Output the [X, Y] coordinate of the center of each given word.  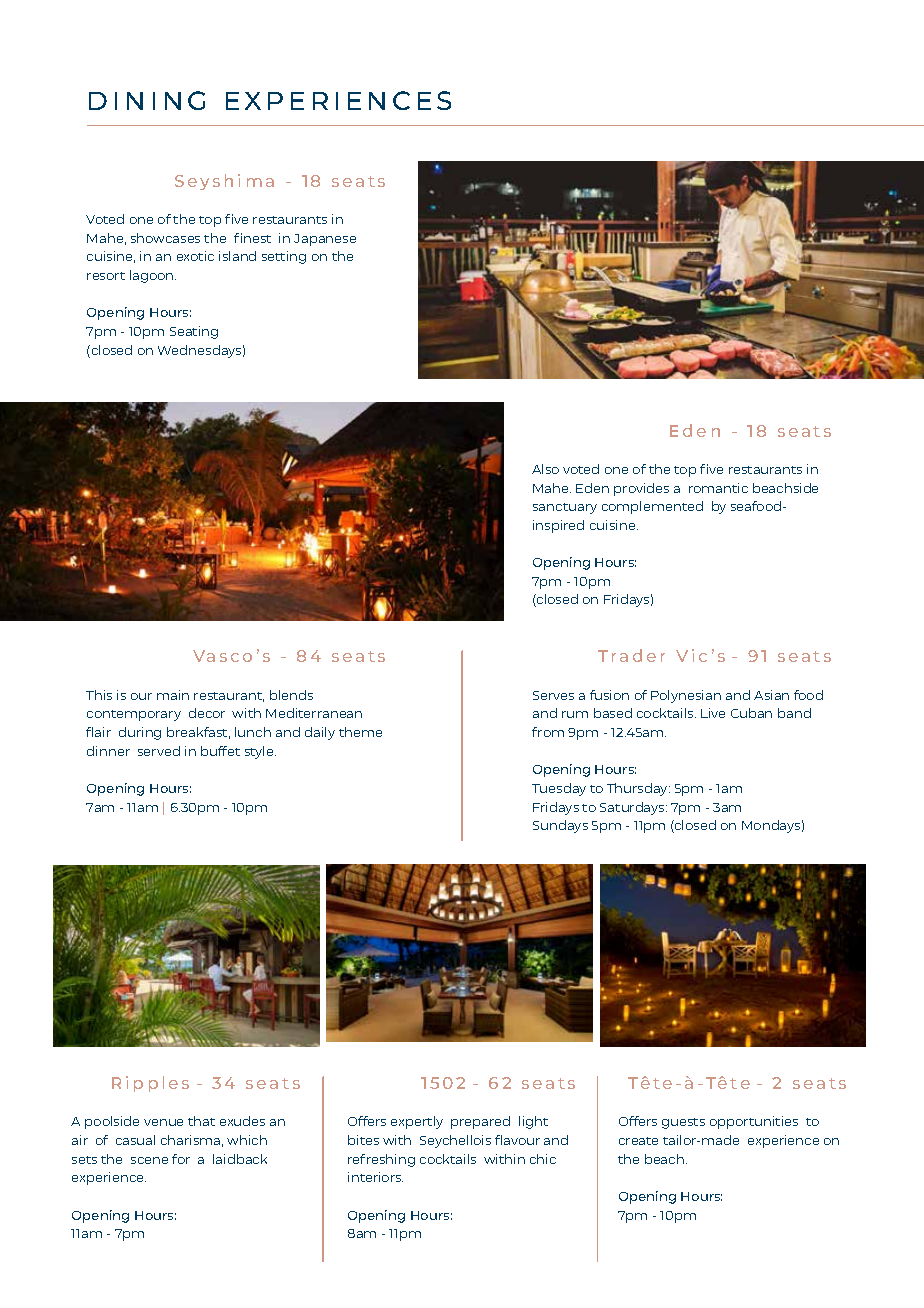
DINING [147, 100]
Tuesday [559, 789]
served [159, 751]
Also [545, 469]
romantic [718, 488]
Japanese [325, 240]
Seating [194, 332]
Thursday [638, 789]
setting [284, 257]
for [181, 1159]
